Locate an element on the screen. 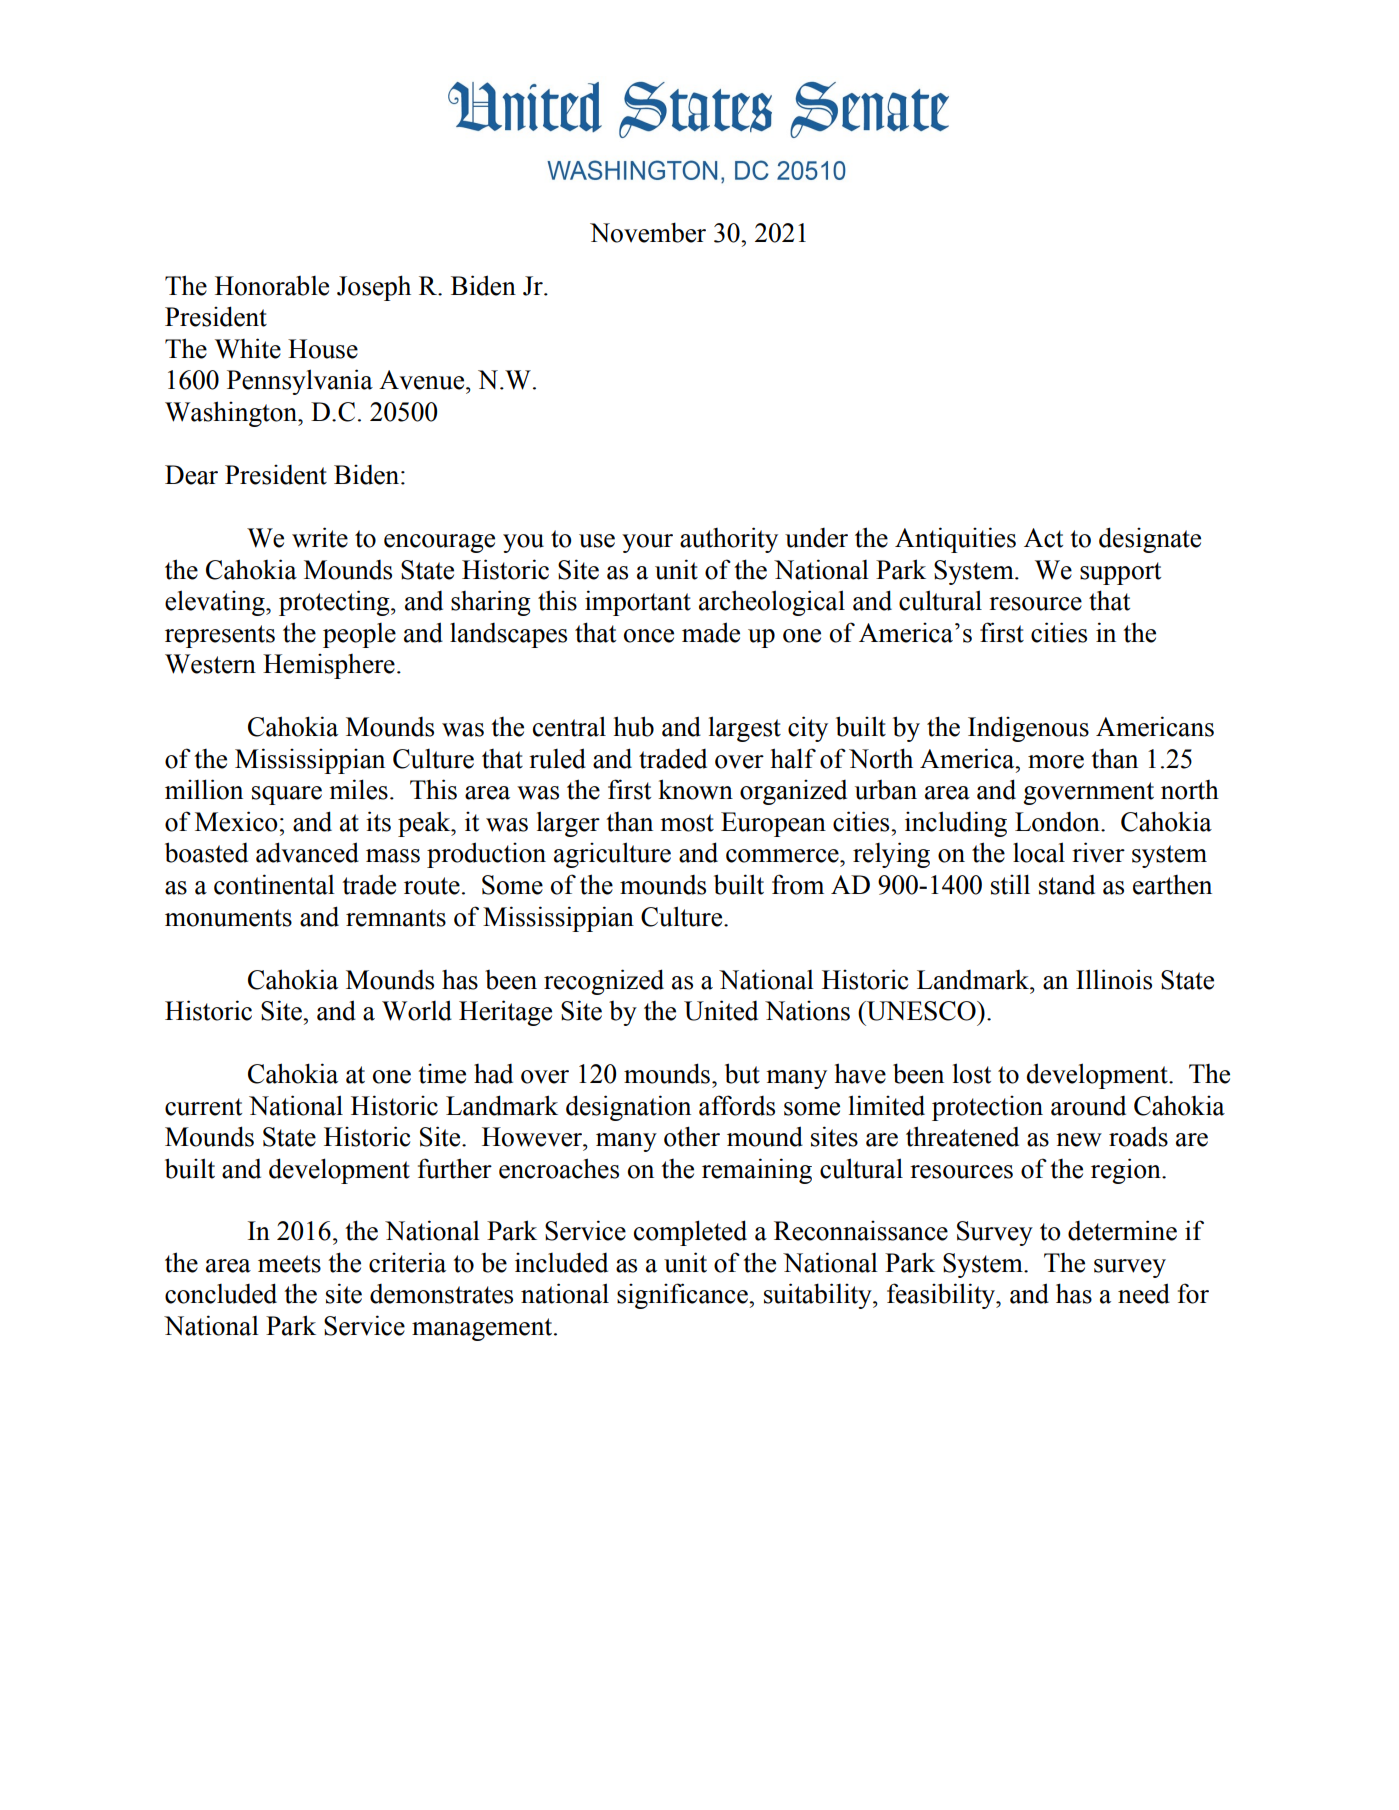 The width and height of the screenshot is (1399, 1810). November is located at coordinates (648, 232).
